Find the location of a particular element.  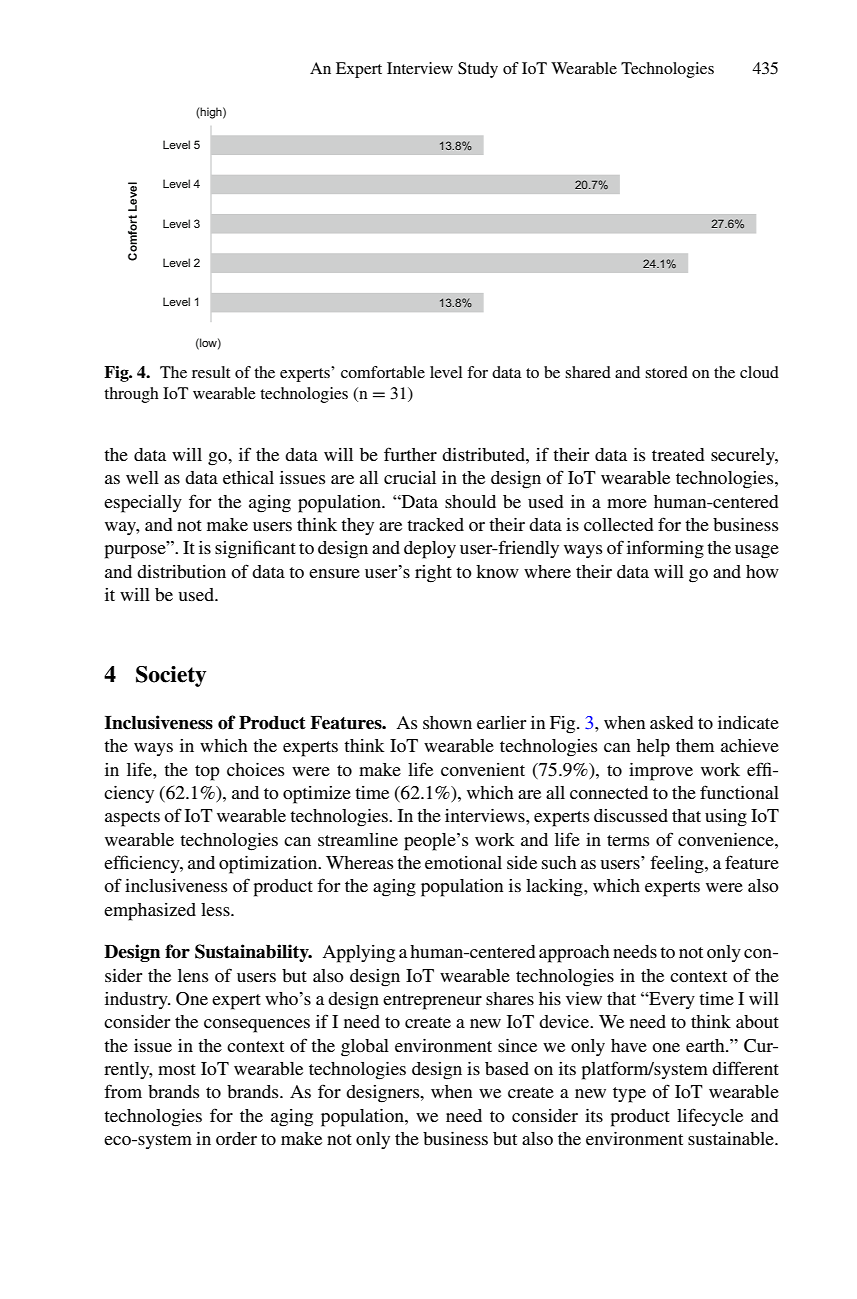

informing is located at coordinates (665, 549).
